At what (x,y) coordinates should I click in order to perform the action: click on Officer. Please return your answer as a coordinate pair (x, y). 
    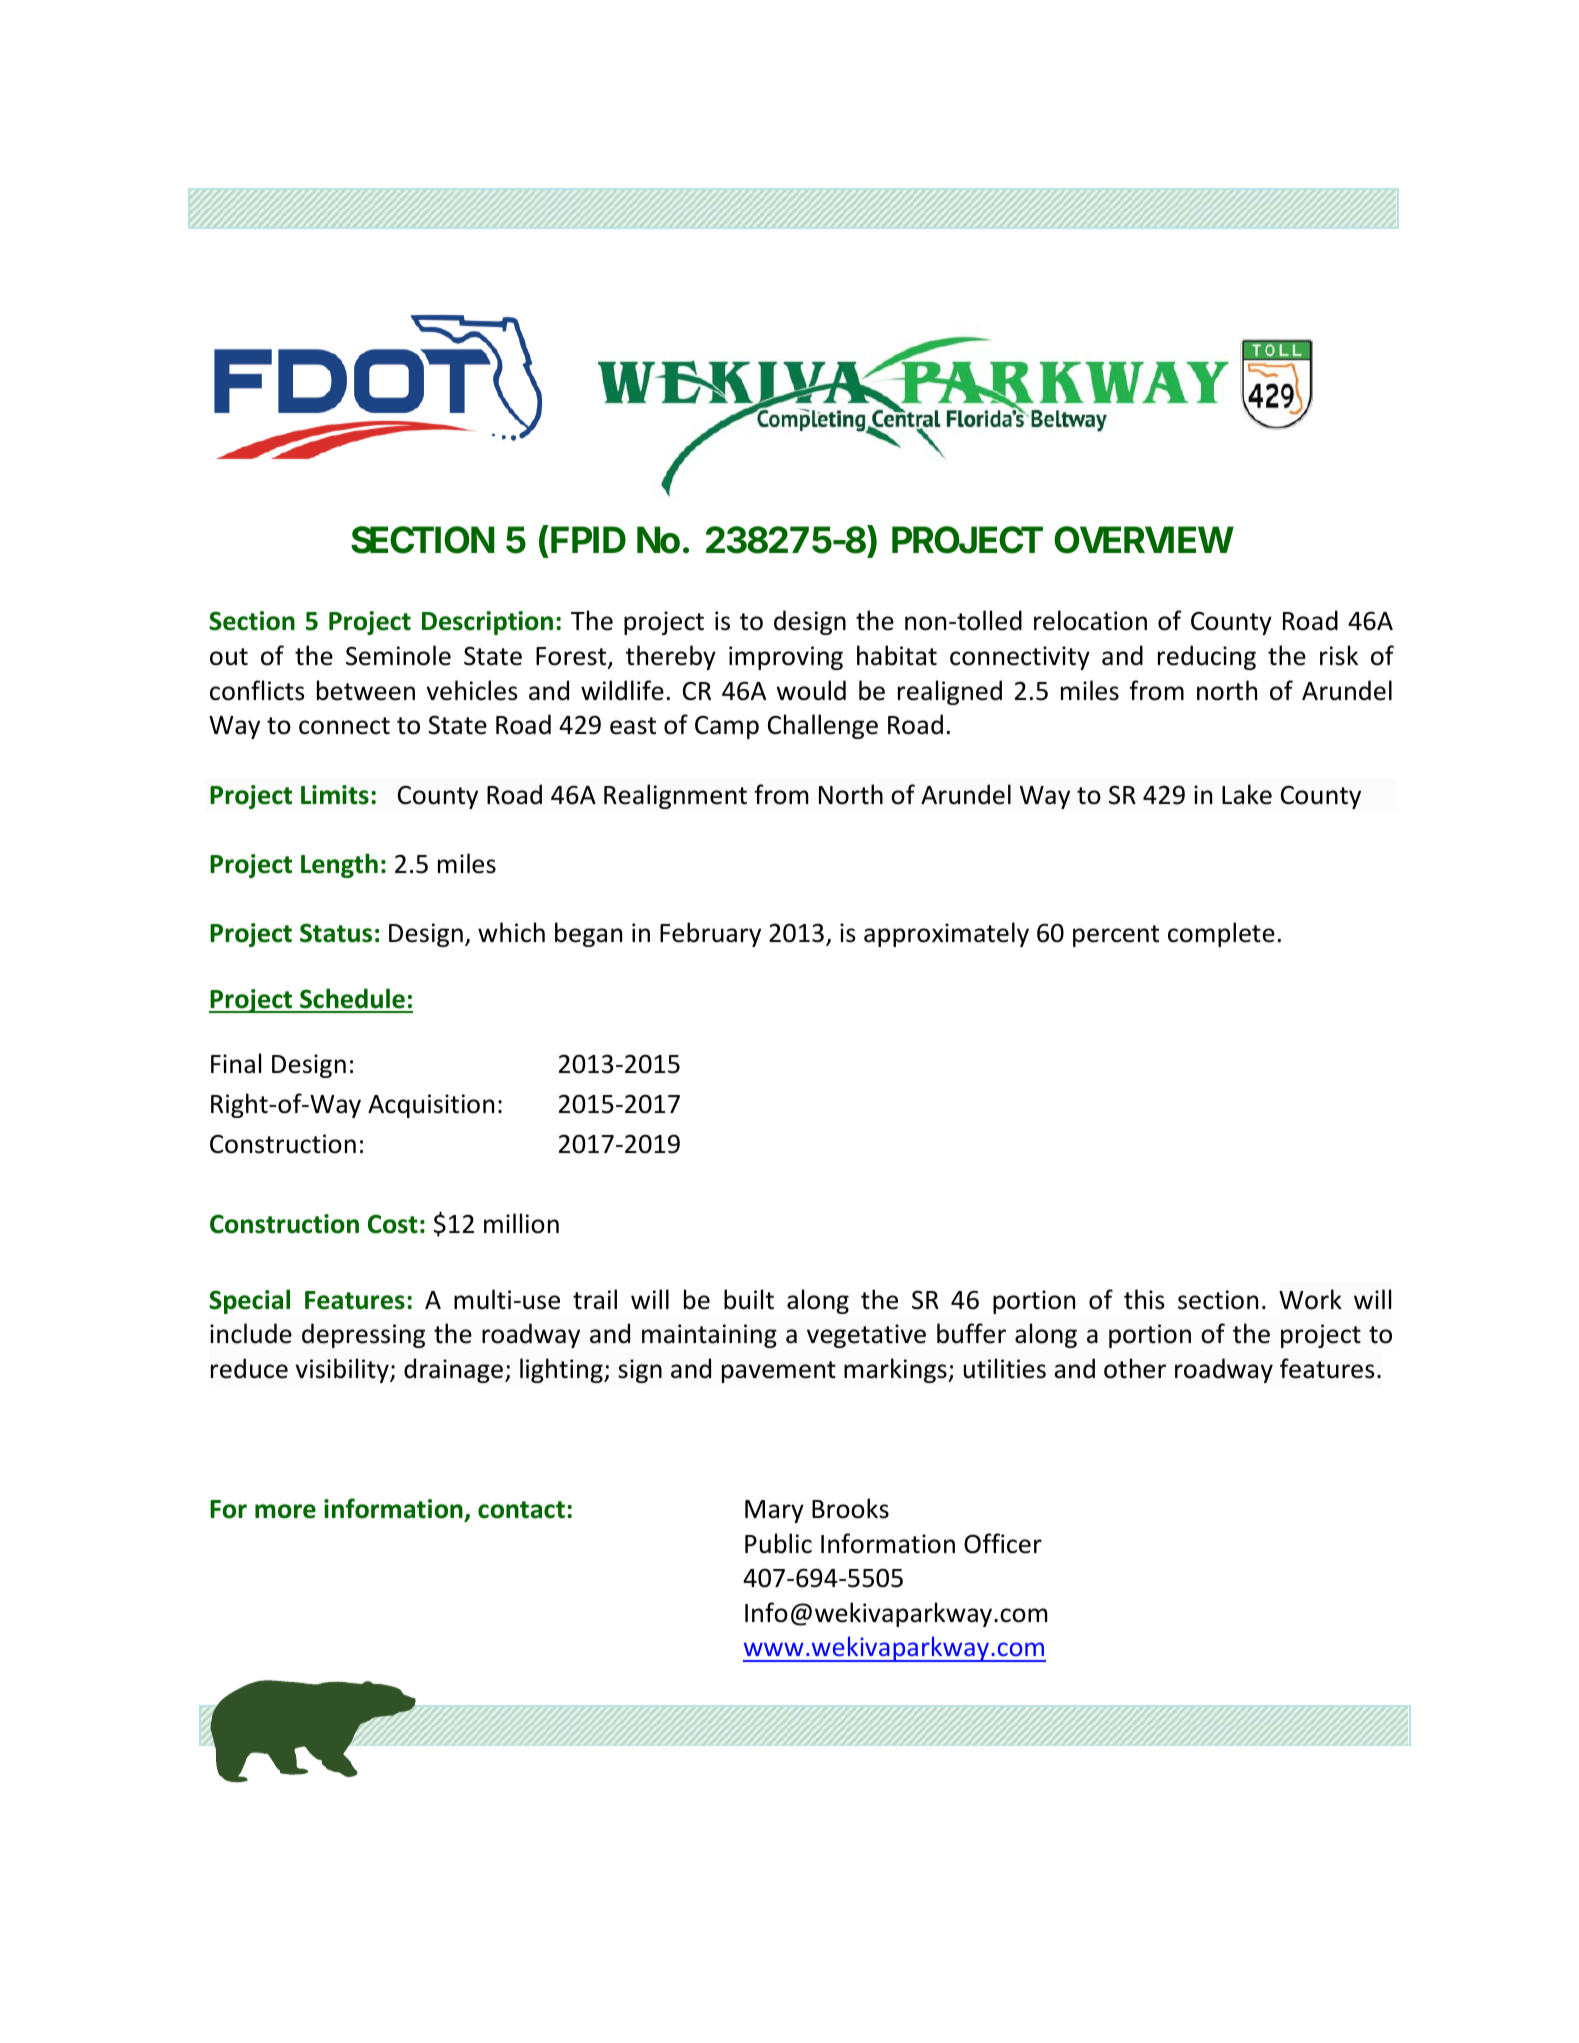
    Looking at the image, I should click on (1003, 1543).
